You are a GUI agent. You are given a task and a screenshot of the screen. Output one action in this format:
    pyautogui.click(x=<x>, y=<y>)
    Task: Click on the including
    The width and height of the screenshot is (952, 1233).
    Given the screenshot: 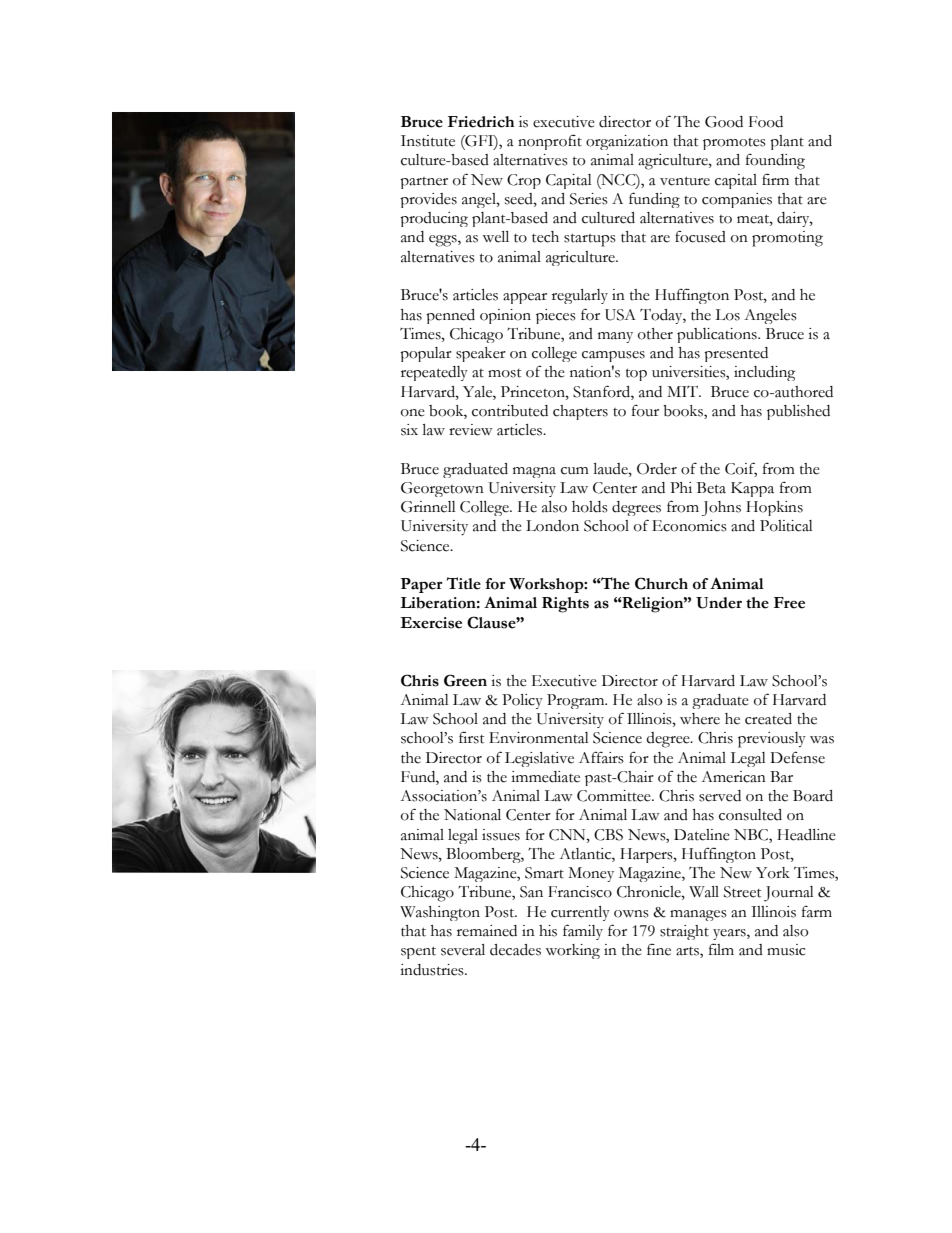 What is the action you would take?
    pyautogui.click(x=764, y=373)
